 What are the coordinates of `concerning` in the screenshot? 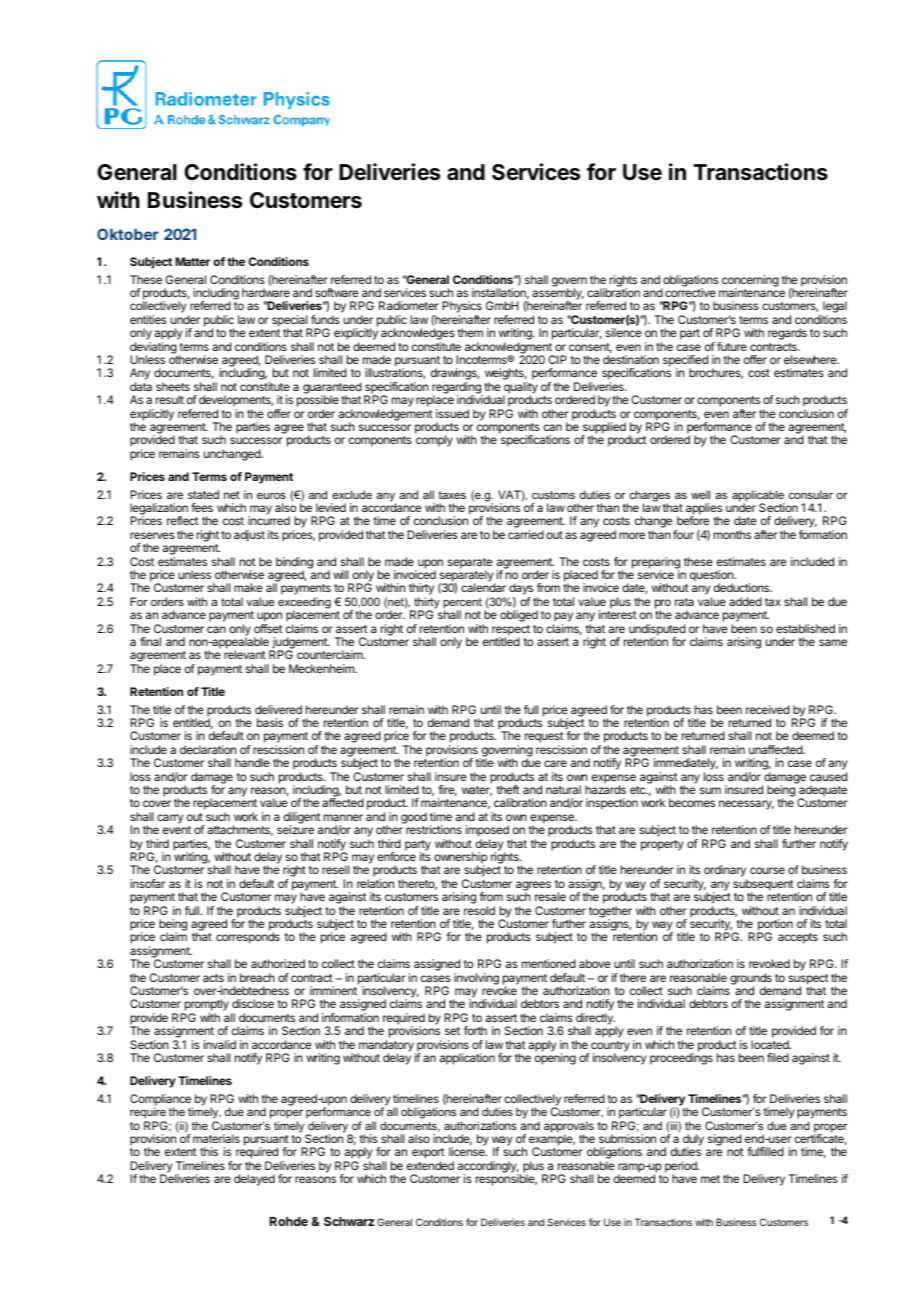 It's located at (750, 282).
